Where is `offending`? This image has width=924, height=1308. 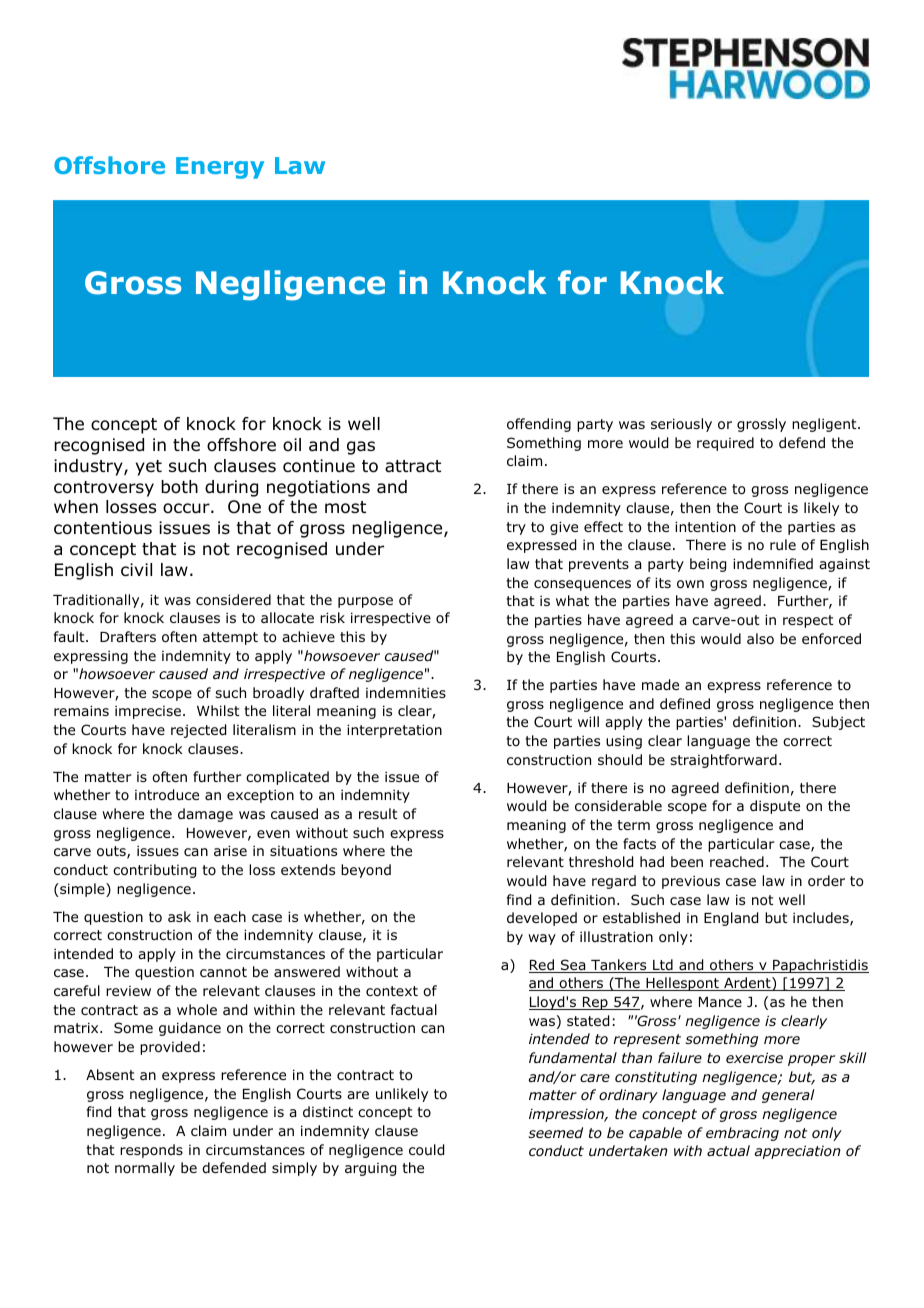
offending is located at coordinates (539, 425).
